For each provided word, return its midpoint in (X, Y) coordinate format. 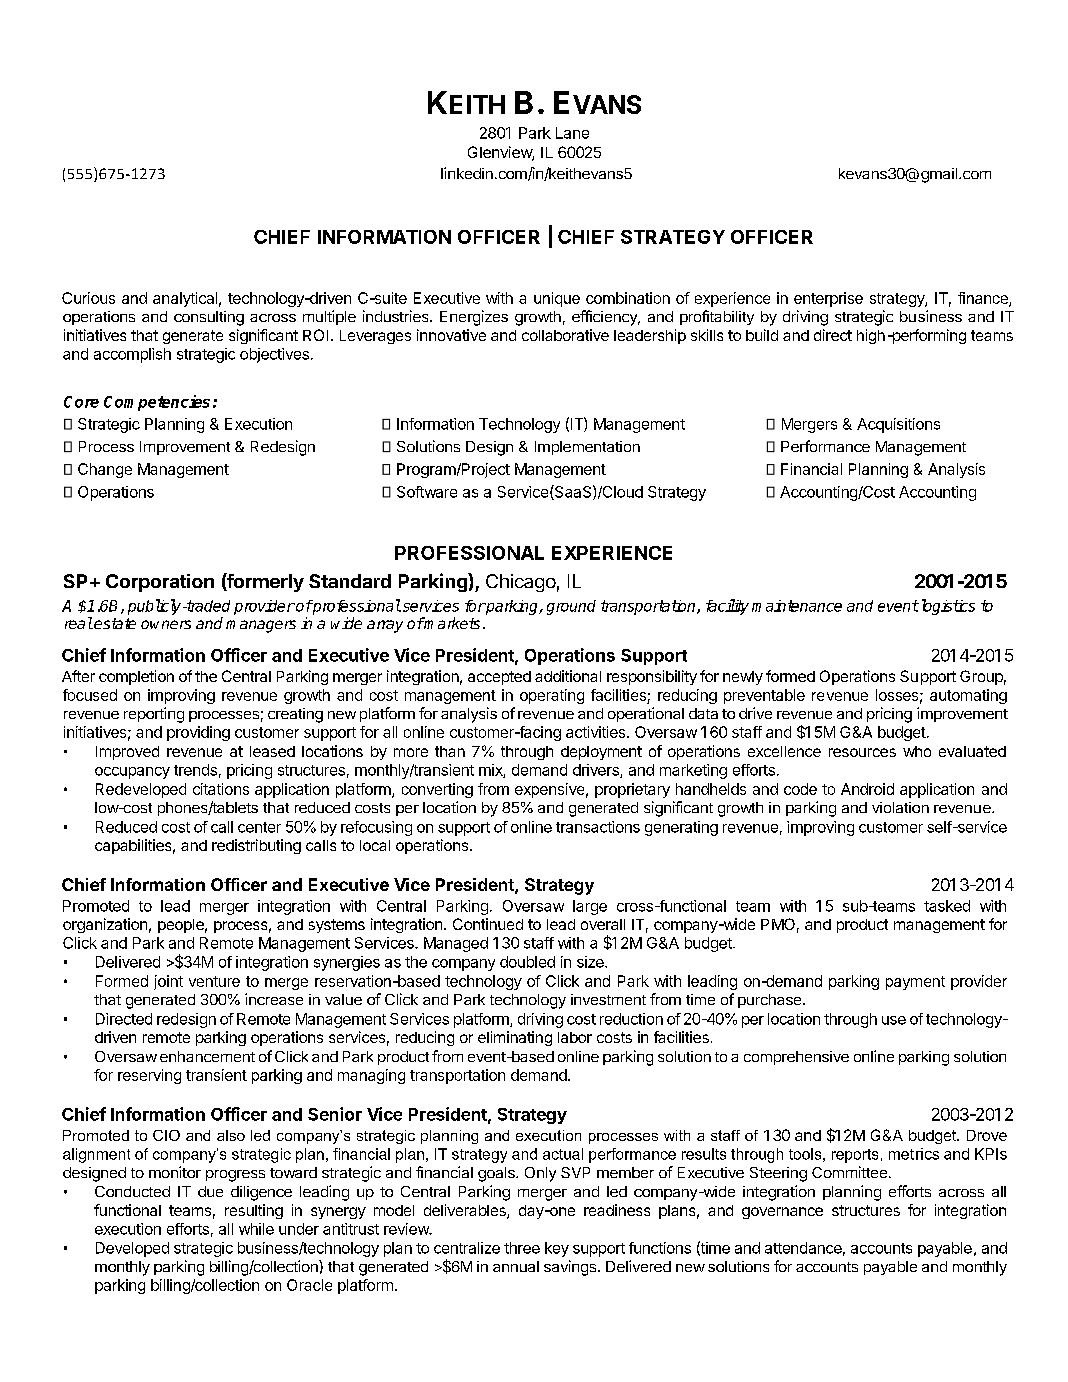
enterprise (828, 299)
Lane (572, 133)
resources (862, 752)
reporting (154, 715)
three (522, 1248)
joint (168, 982)
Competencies (157, 403)
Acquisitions (898, 425)
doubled (527, 962)
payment (915, 983)
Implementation (587, 448)
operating (552, 696)
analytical (185, 299)
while (256, 1229)
